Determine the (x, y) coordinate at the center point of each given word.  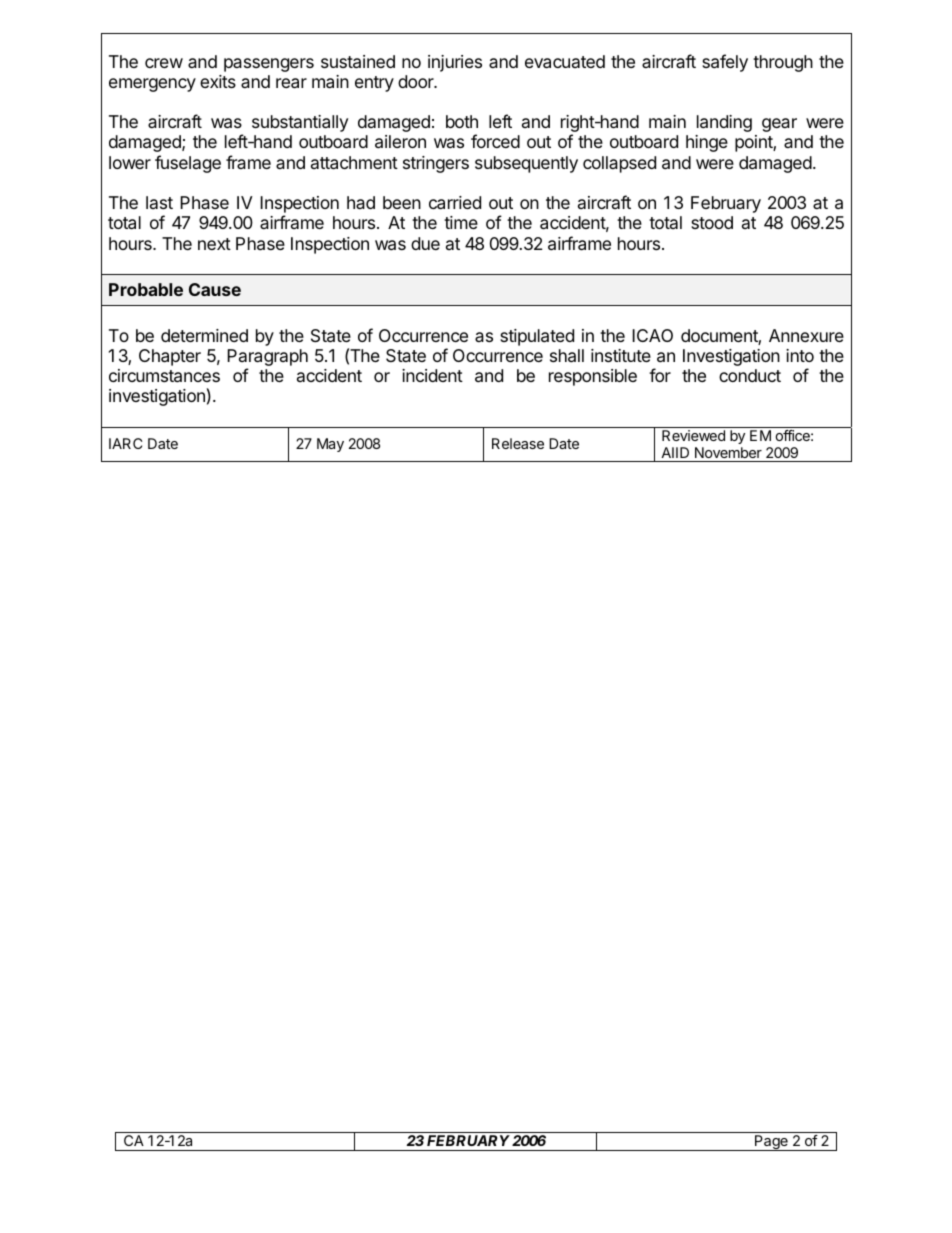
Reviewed (693, 435)
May (330, 445)
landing (724, 123)
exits (218, 81)
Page (771, 1143)
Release (518, 443)
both (462, 121)
